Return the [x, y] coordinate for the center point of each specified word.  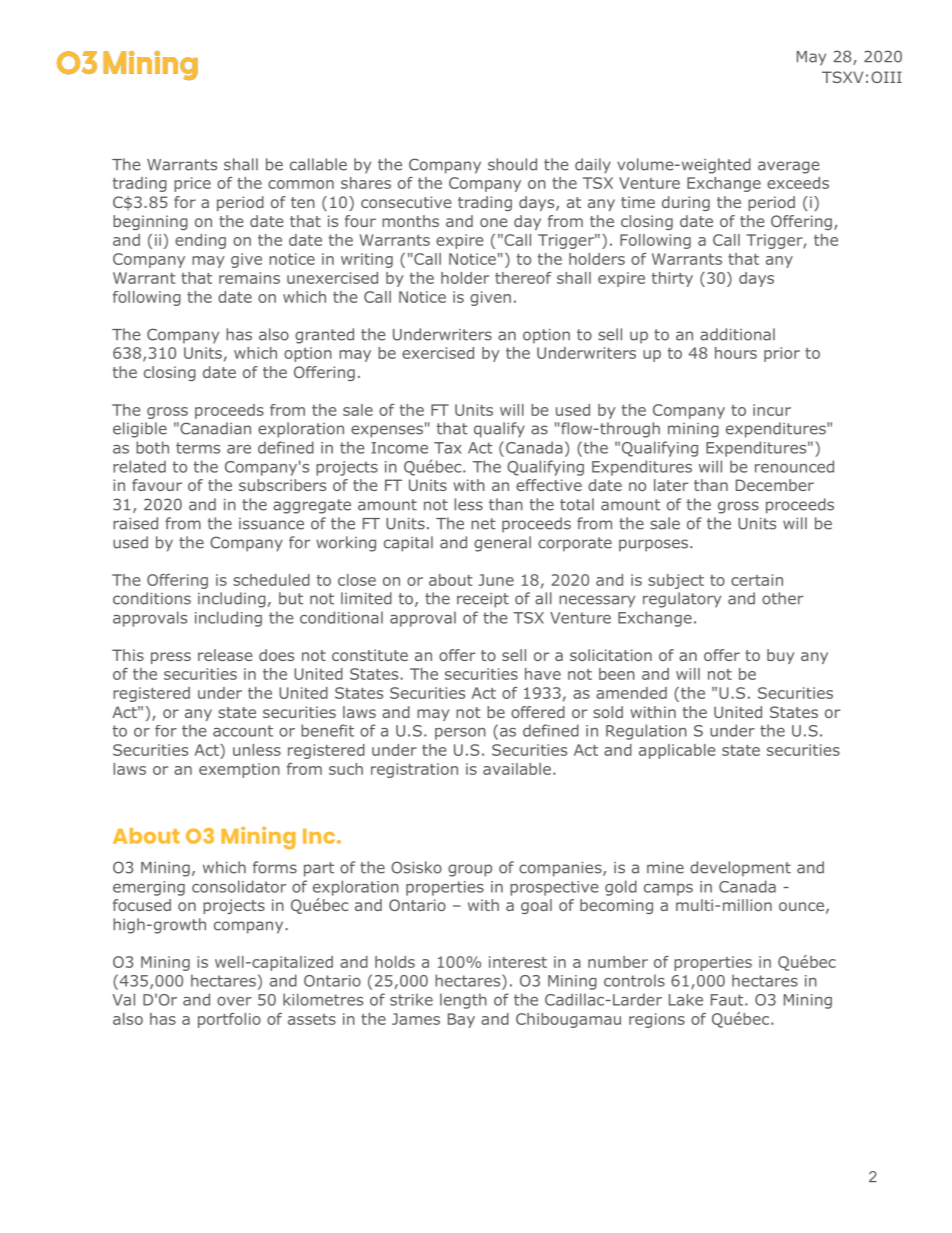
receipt [483, 600]
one [493, 222]
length [463, 1001]
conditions [152, 598]
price [192, 184]
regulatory [682, 600]
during [686, 203]
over [234, 1001]
